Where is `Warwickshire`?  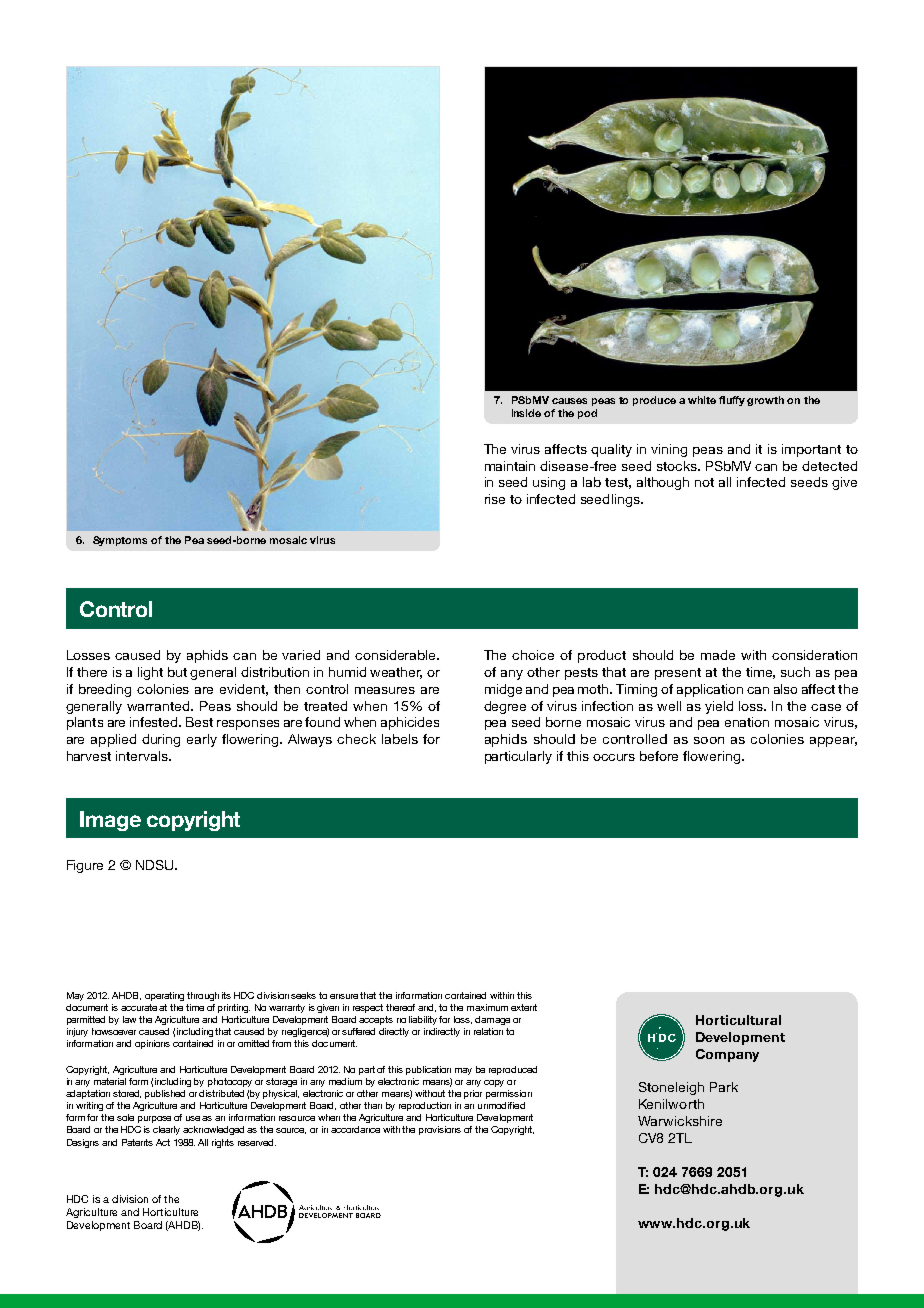 Warwickshire is located at coordinates (680, 1121).
